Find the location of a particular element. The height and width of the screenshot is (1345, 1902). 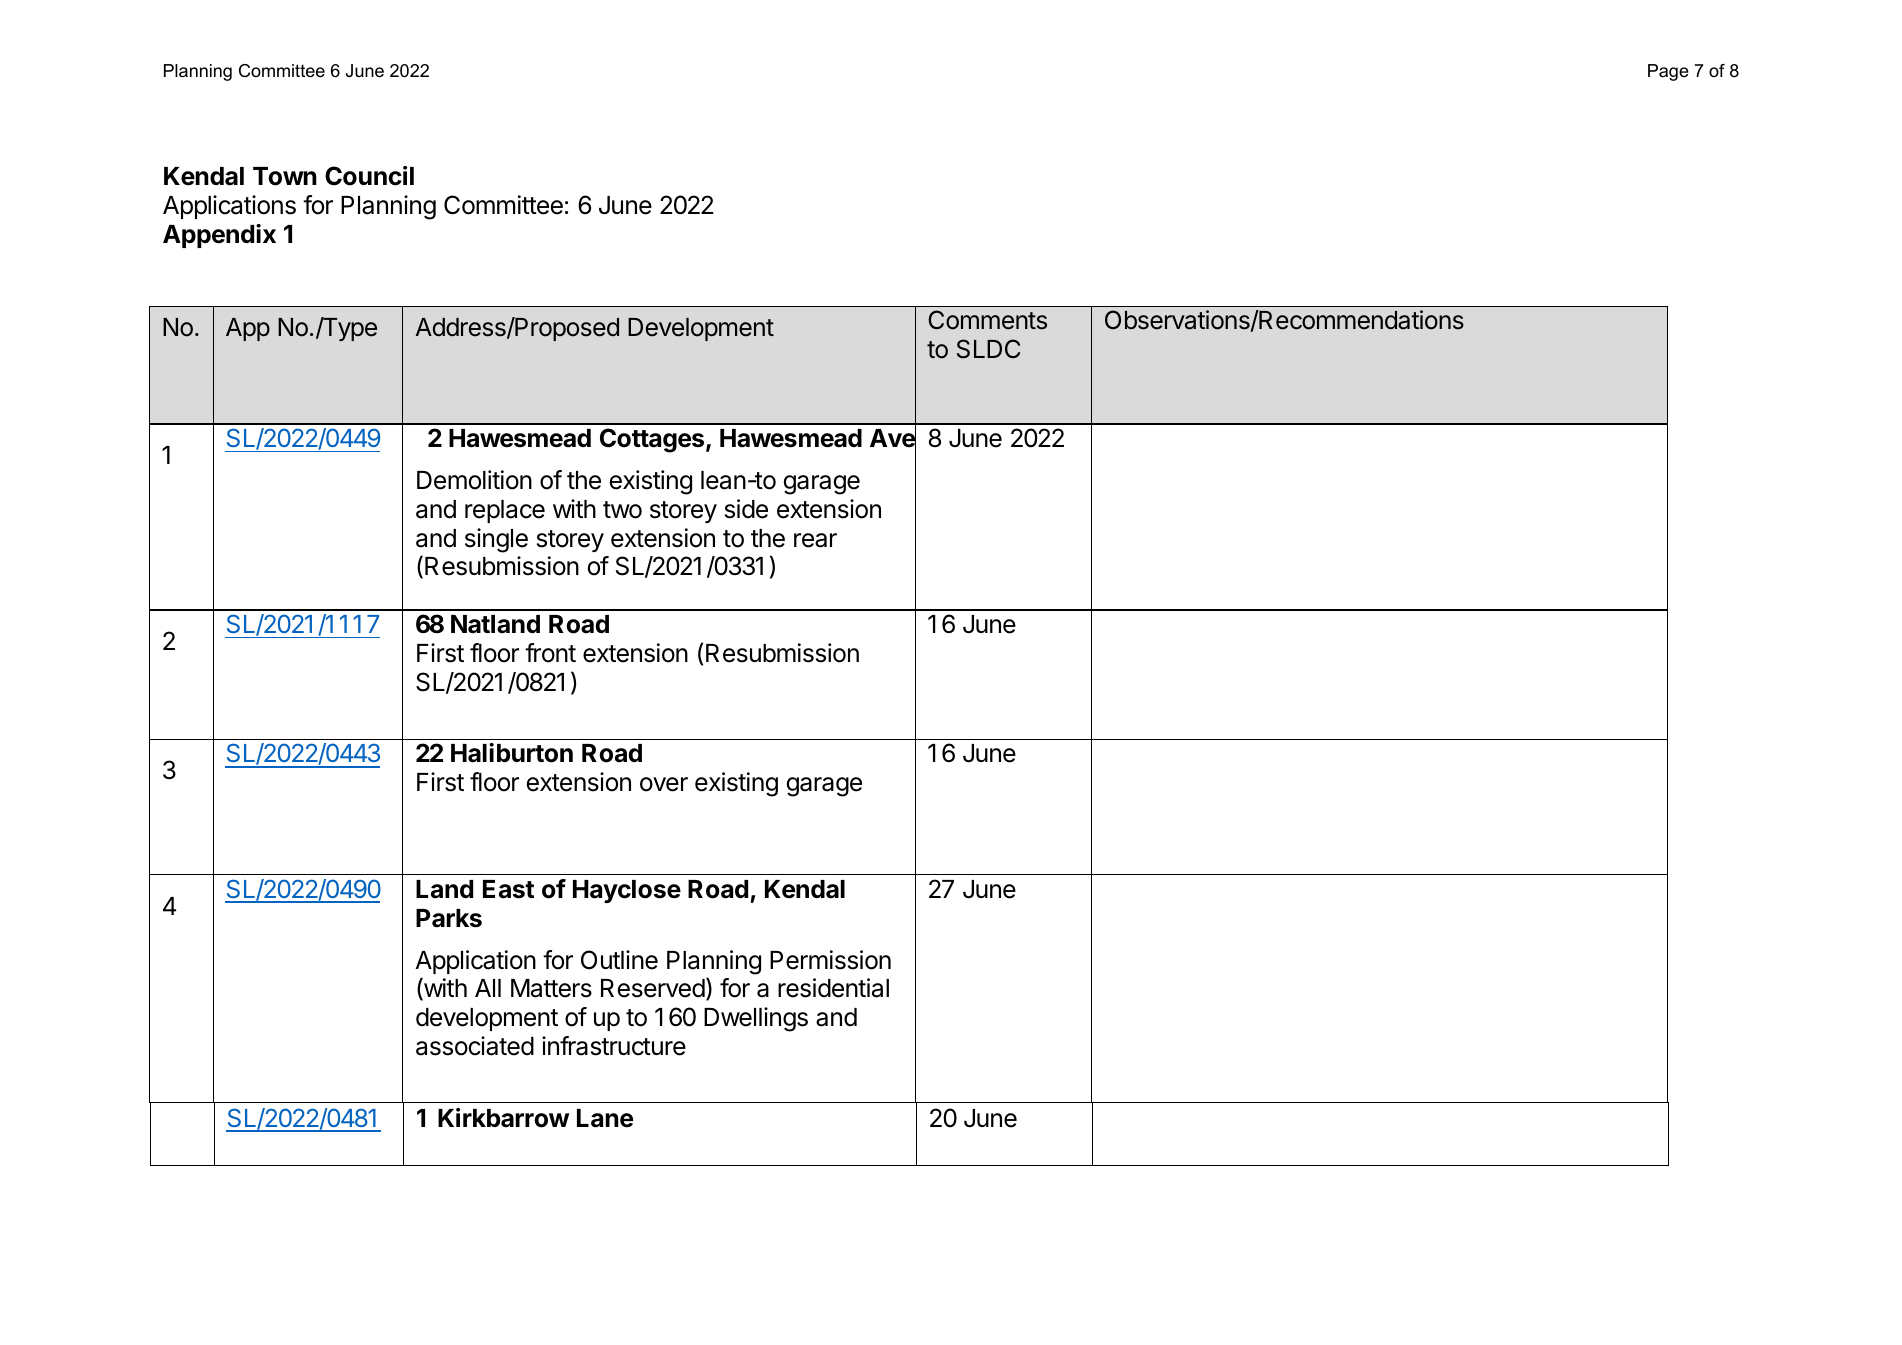

Ave is located at coordinates (893, 439).
